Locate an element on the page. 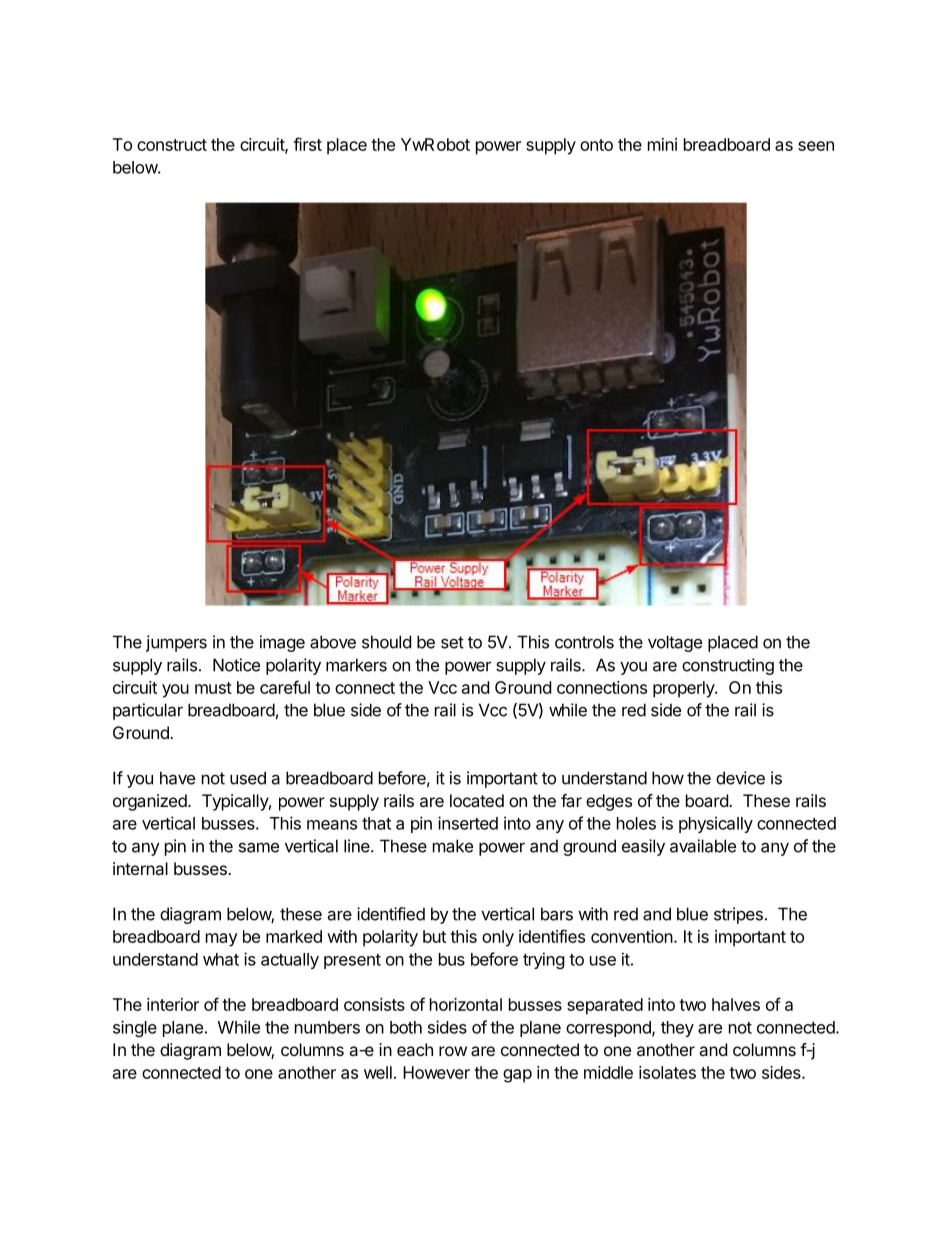 Image resolution: width=952 pixels, height=1233 pixels. mini is located at coordinates (662, 144).
